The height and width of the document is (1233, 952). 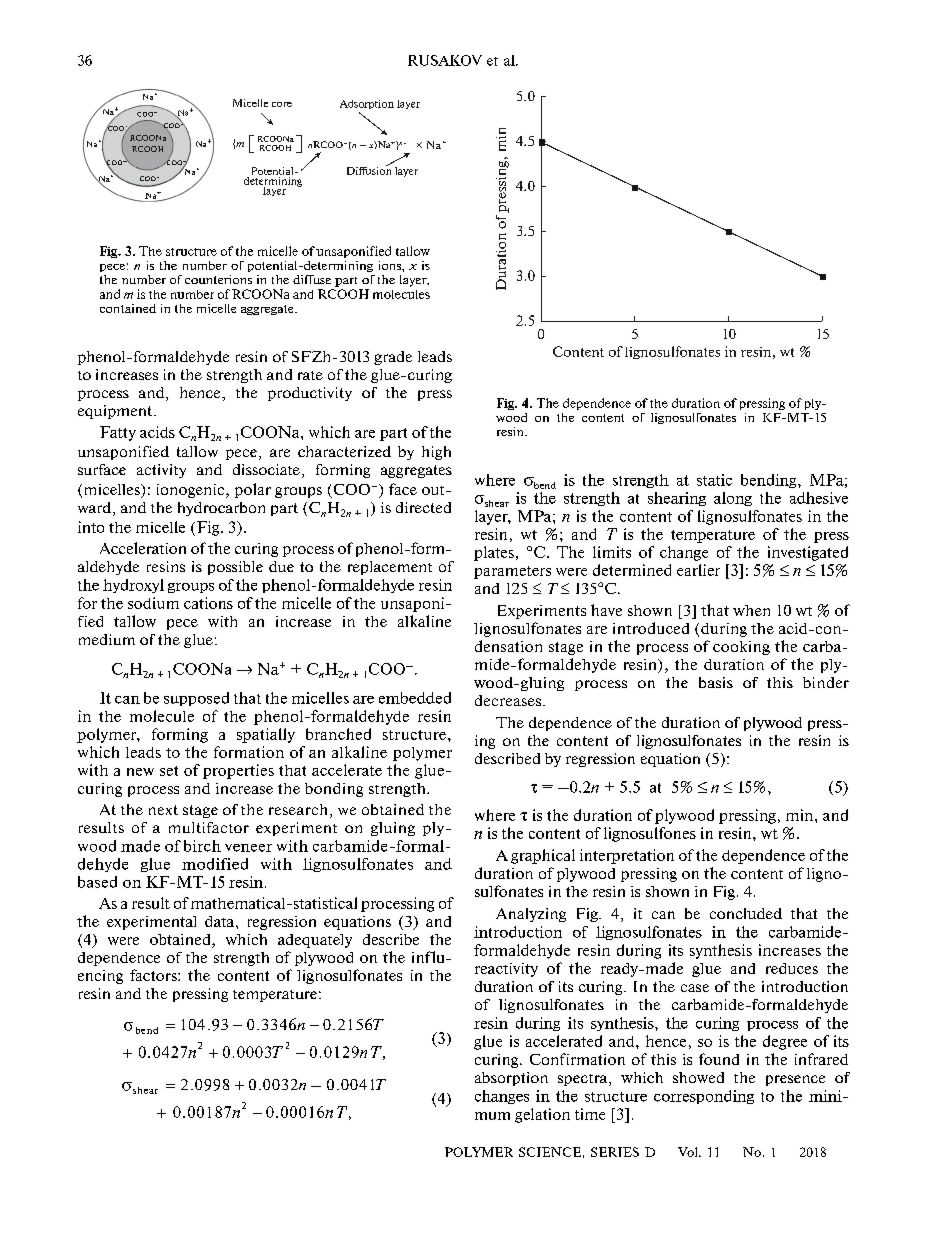 What do you see at coordinates (221, 921) in the document?
I see `data` at bounding box center [221, 921].
